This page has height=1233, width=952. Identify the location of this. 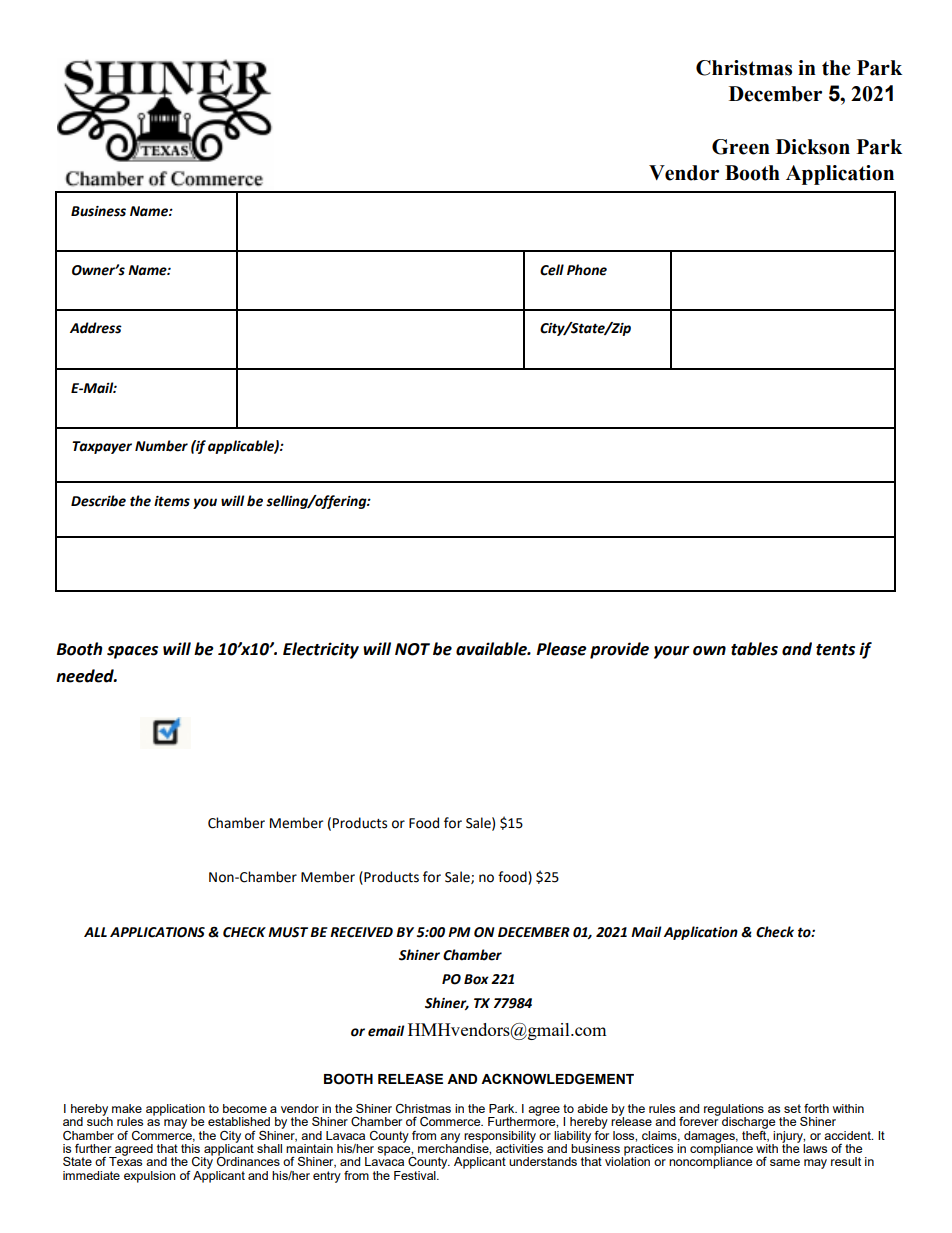
(190, 1148).
